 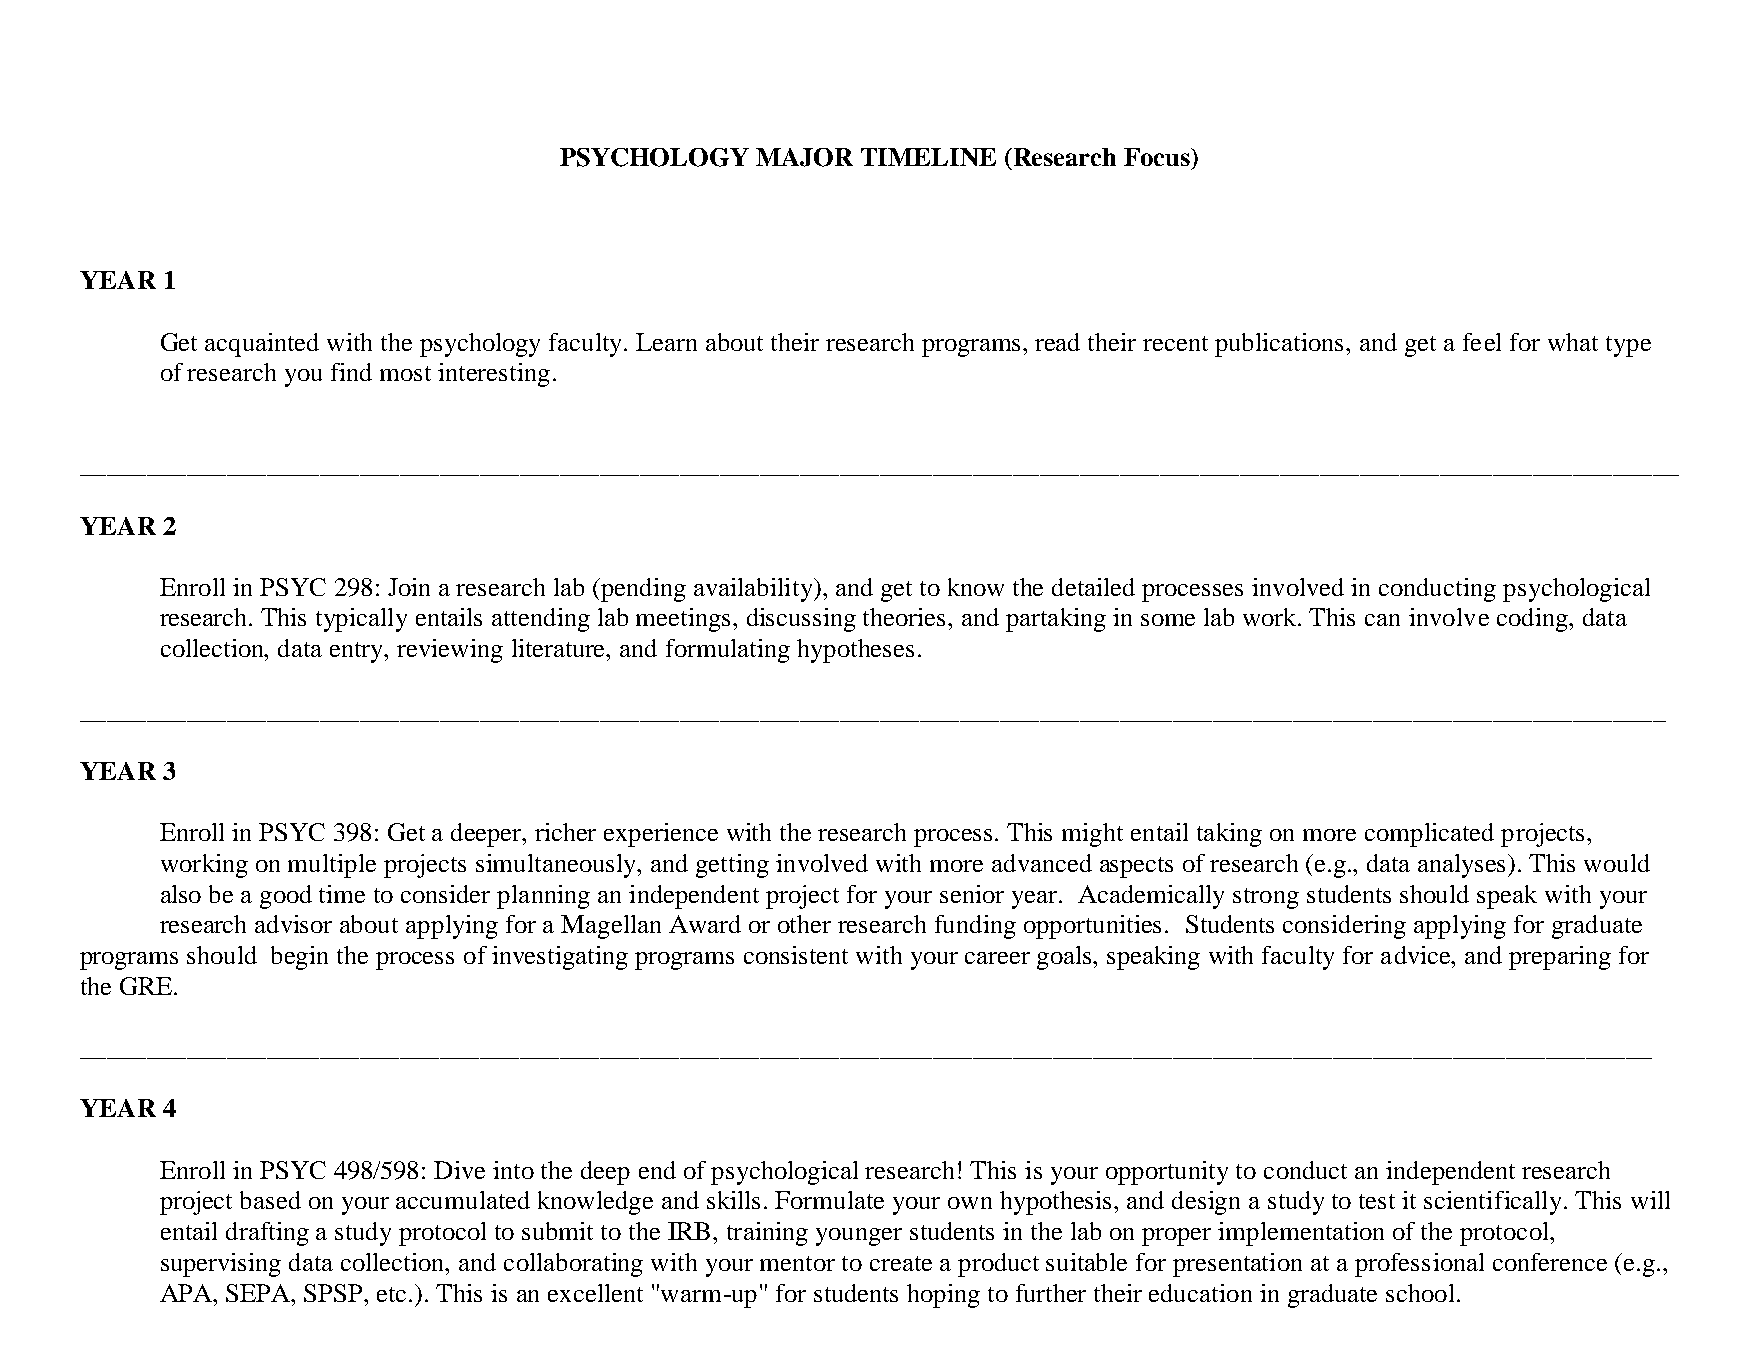 I want to click on advice, so click(x=1417, y=955).
